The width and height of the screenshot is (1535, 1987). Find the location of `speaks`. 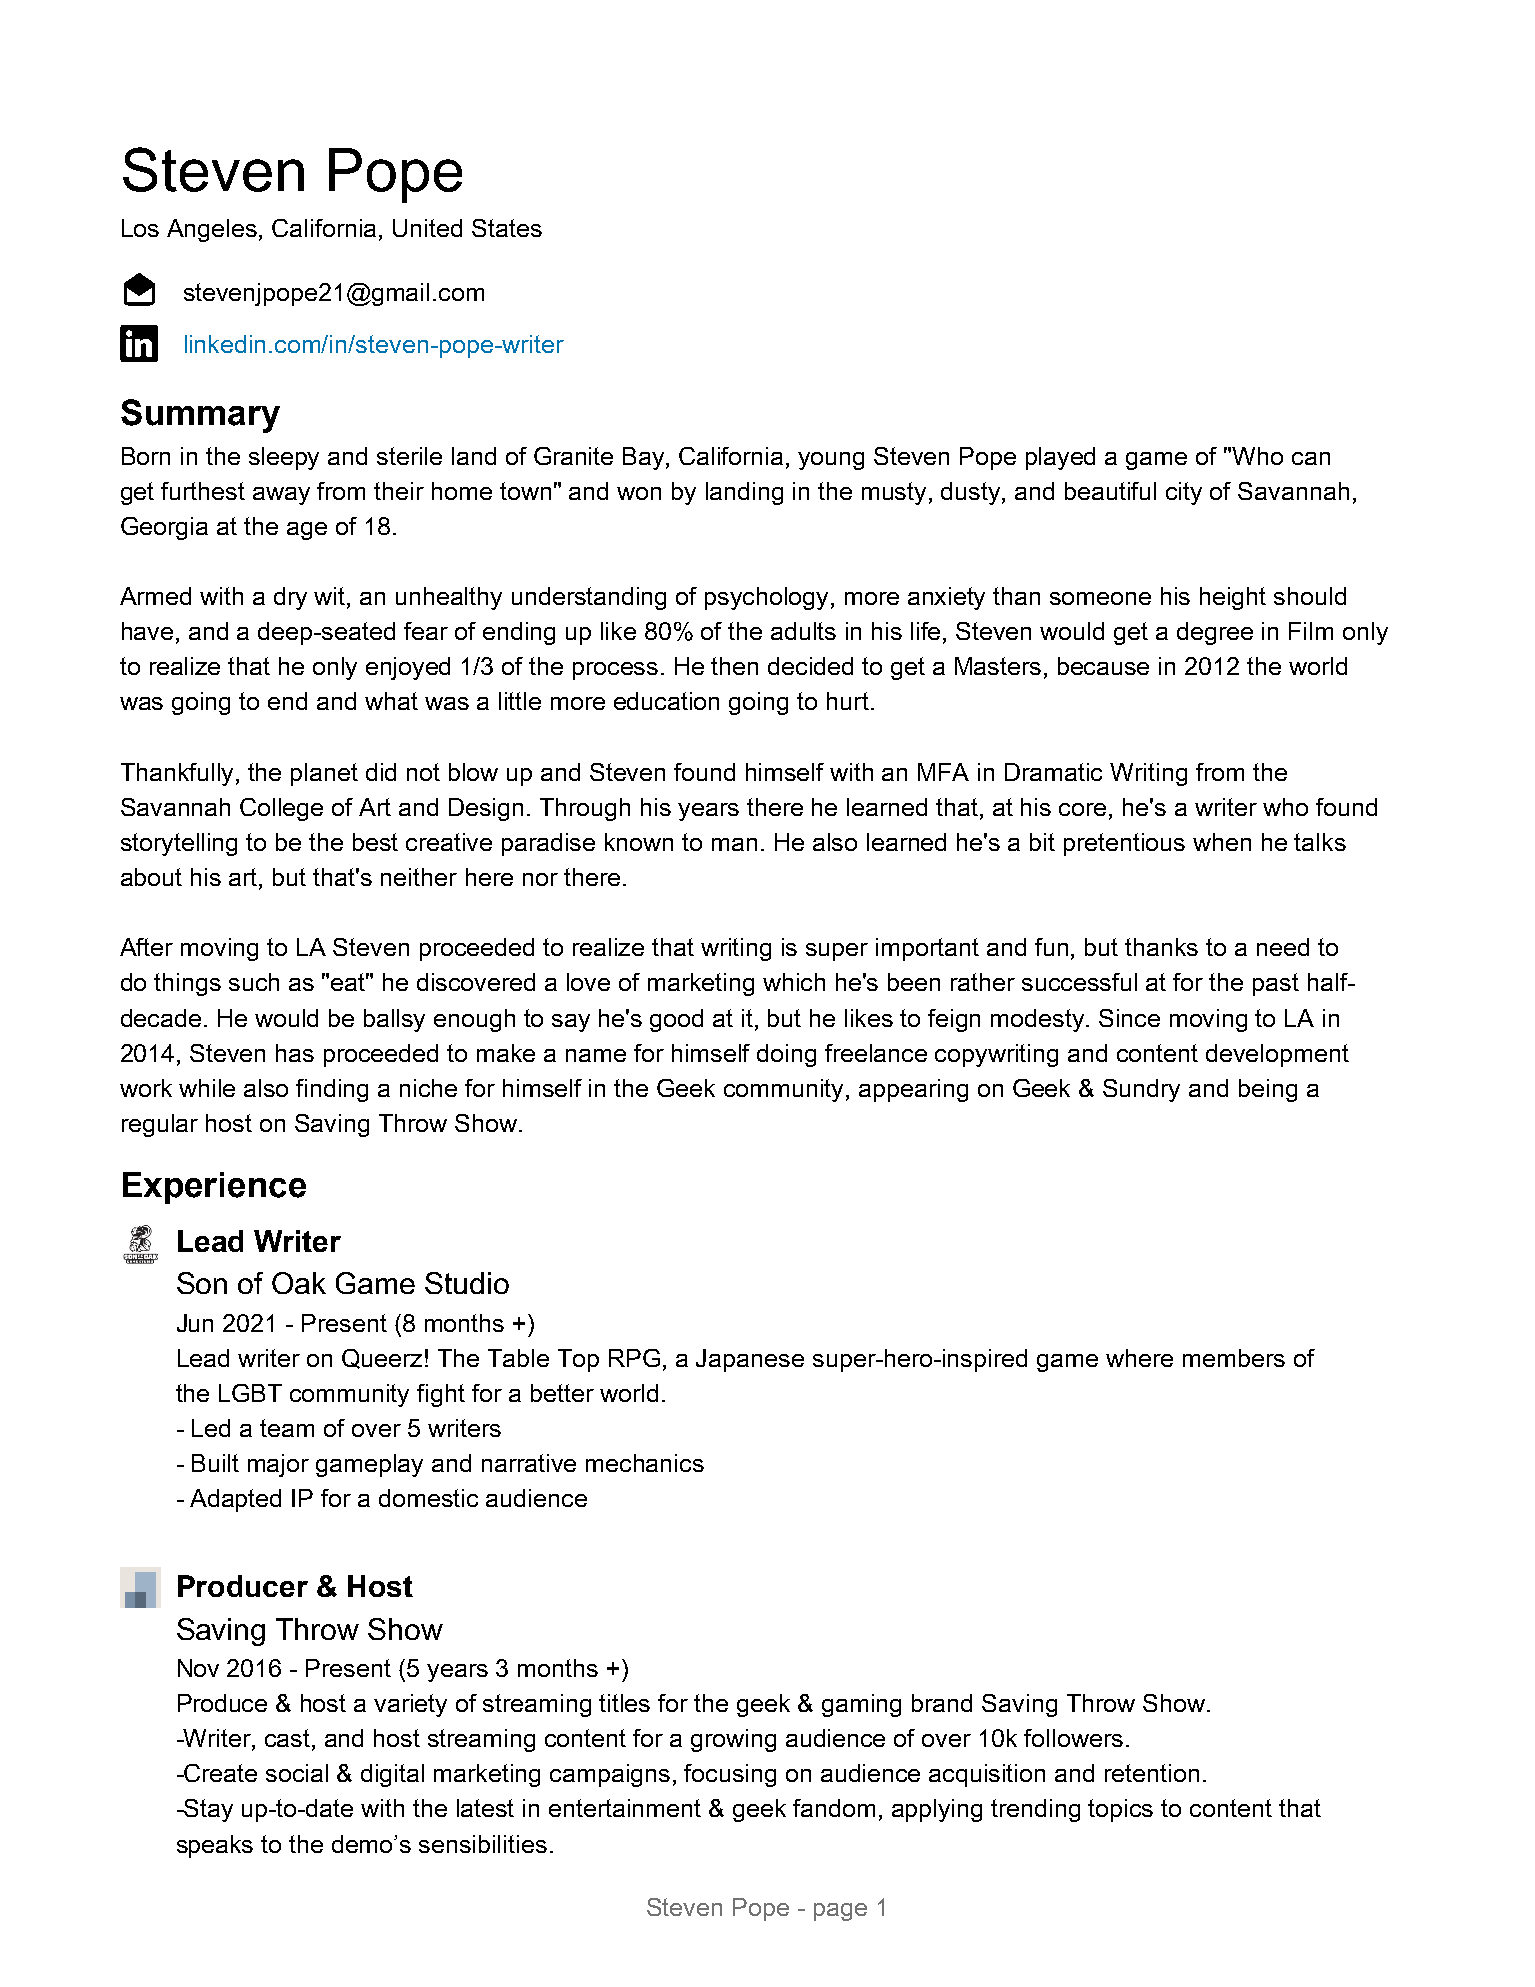

speaks is located at coordinates (215, 1846).
